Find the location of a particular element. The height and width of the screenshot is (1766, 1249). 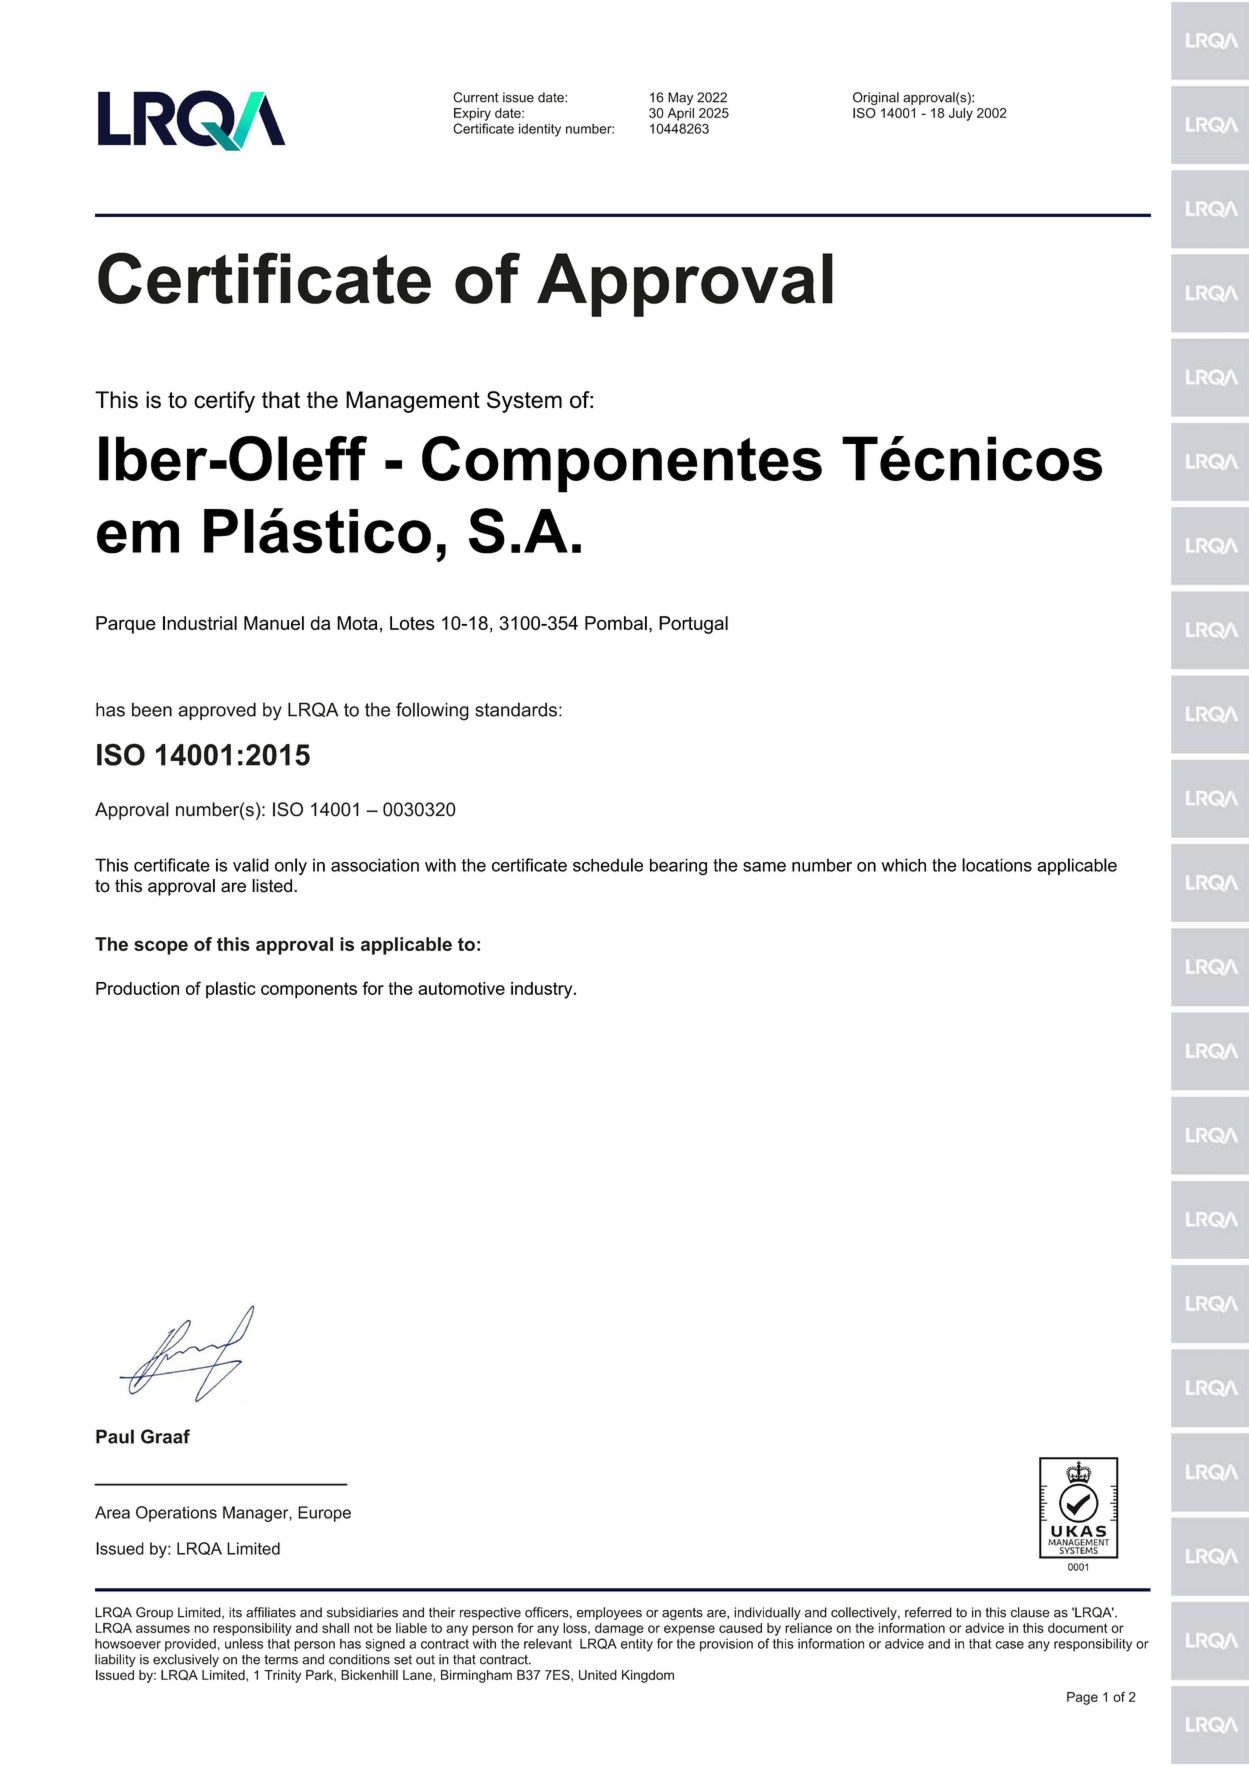

unless is located at coordinates (244, 1643).
